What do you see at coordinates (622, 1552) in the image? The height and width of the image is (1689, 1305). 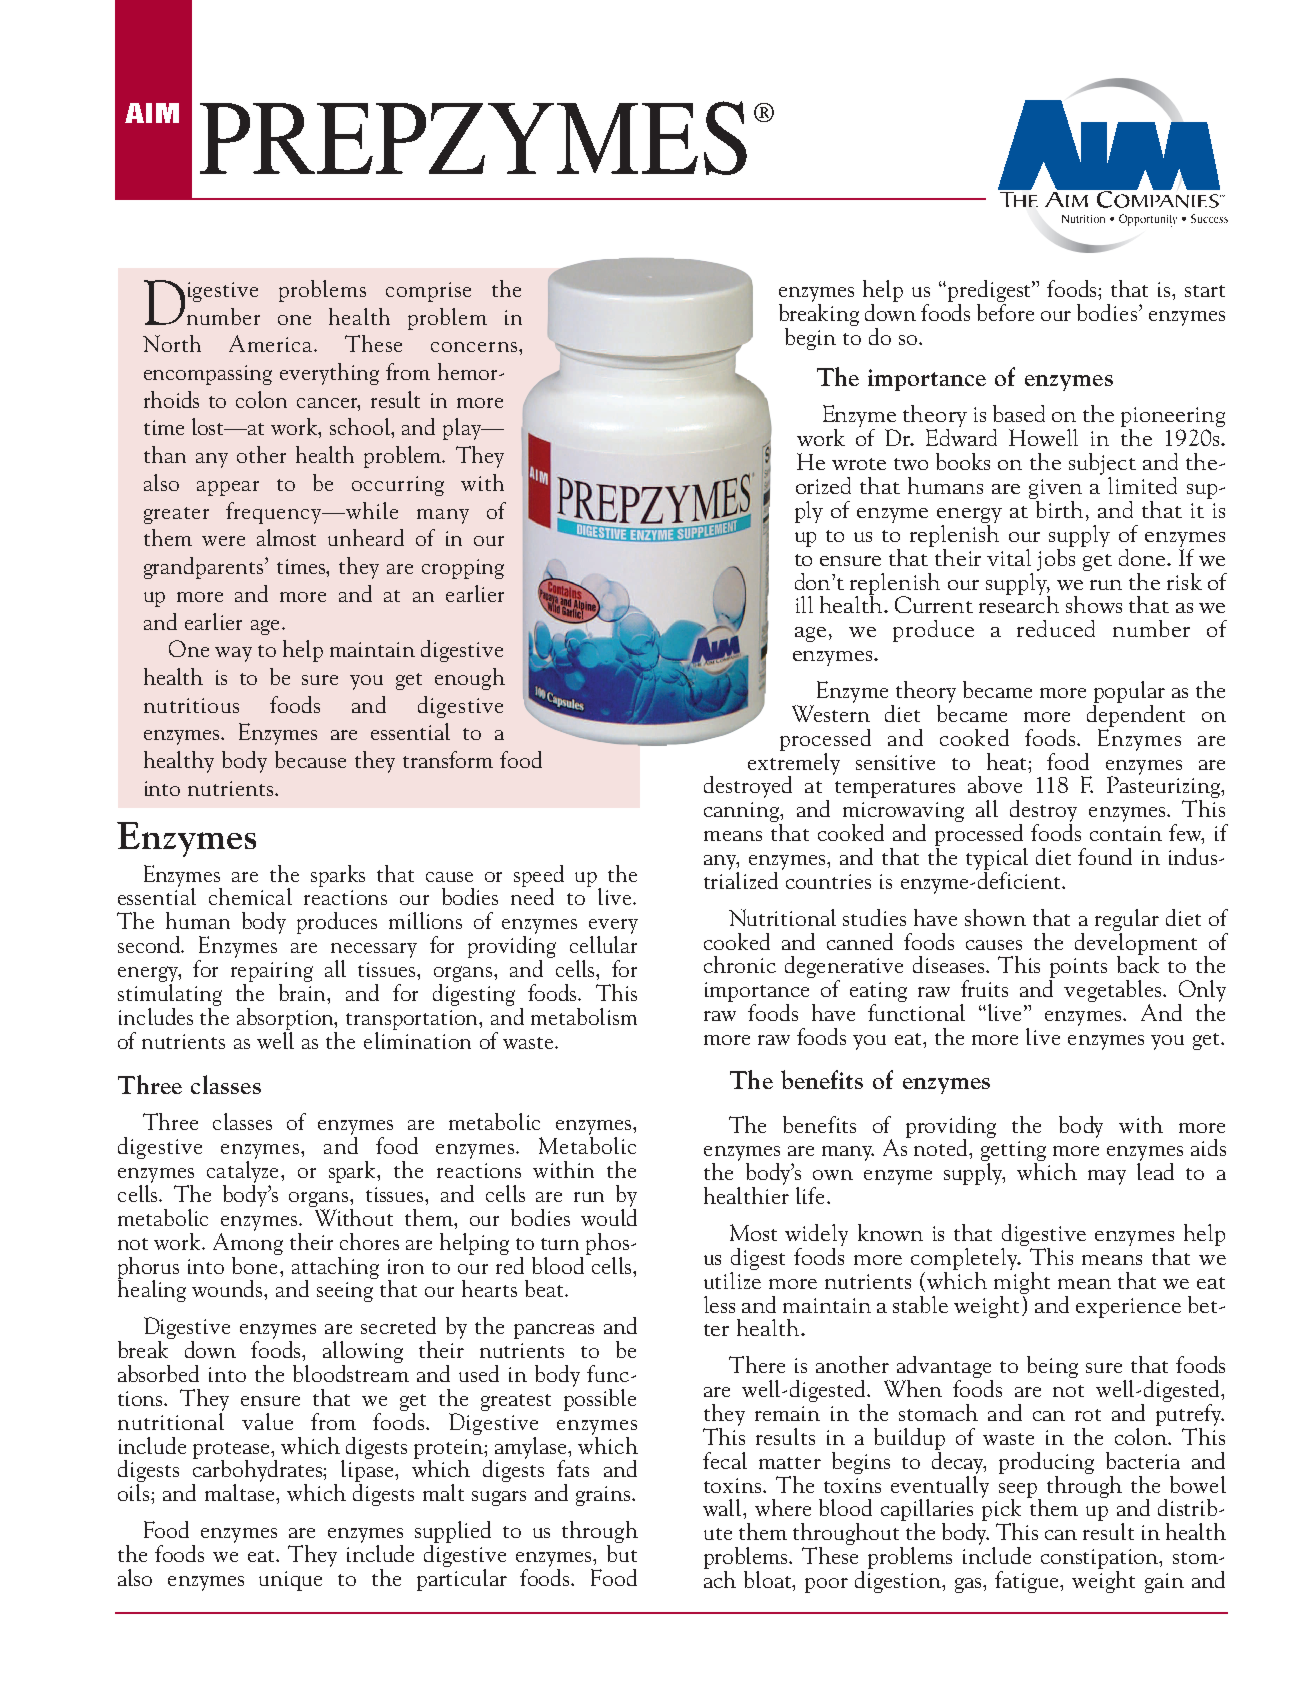 I see `but` at bounding box center [622, 1552].
